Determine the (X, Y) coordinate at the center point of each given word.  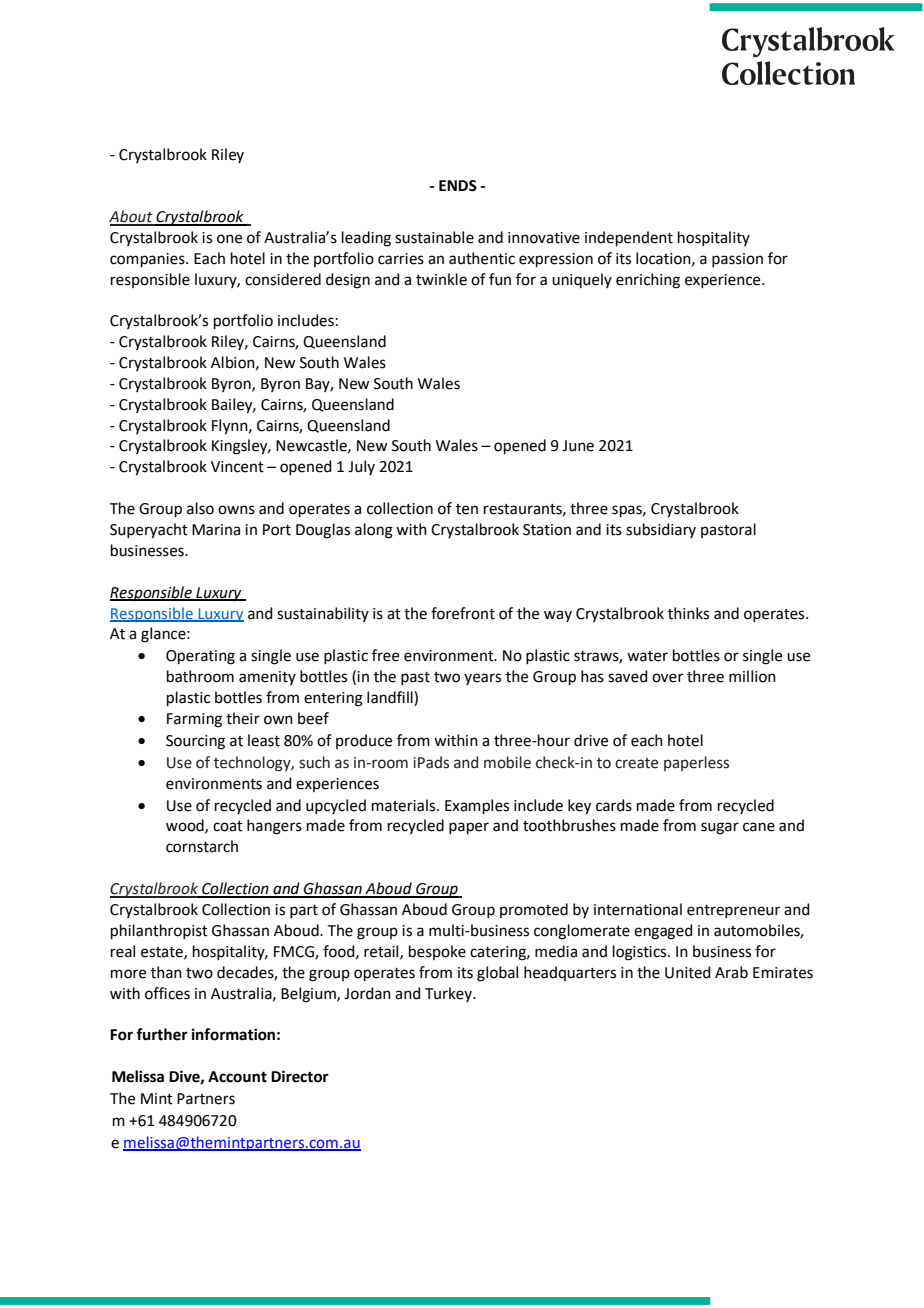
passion (737, 260)
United (688, 972)
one (229, 239)
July (361, 467)
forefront (463, 613)
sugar (720, 828)
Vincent (237, 467)
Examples (477, 806)
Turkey (450, 994)
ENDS (458, 186)
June (578, 446)
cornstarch (202, 846)
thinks (688, 613)
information (233, 1034)
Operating (200, 657)
